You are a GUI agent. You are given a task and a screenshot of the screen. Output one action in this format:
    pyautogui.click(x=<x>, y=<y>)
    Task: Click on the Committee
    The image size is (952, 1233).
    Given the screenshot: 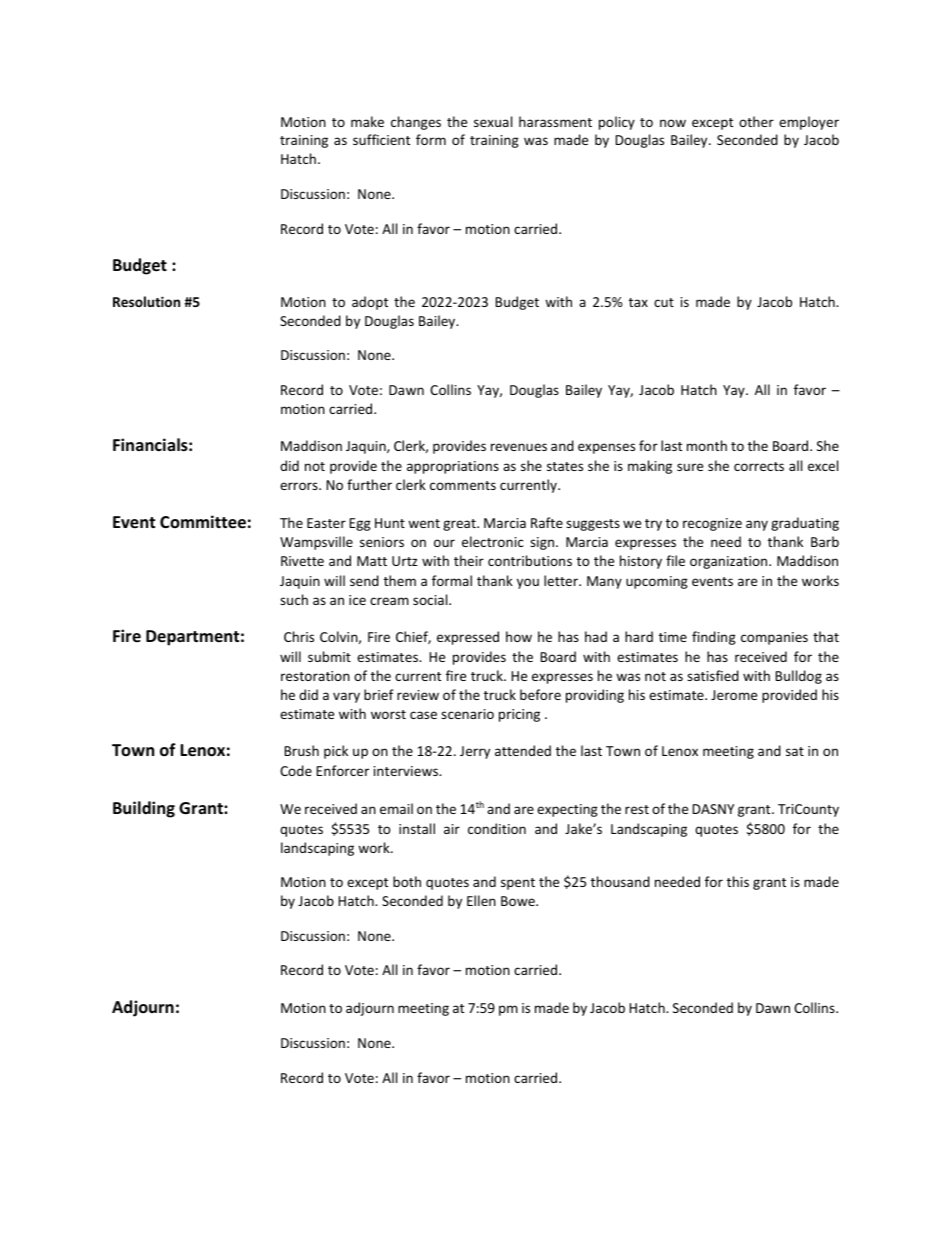 What is the action you would take?
    pyautogui.click(x=203, y=522)
